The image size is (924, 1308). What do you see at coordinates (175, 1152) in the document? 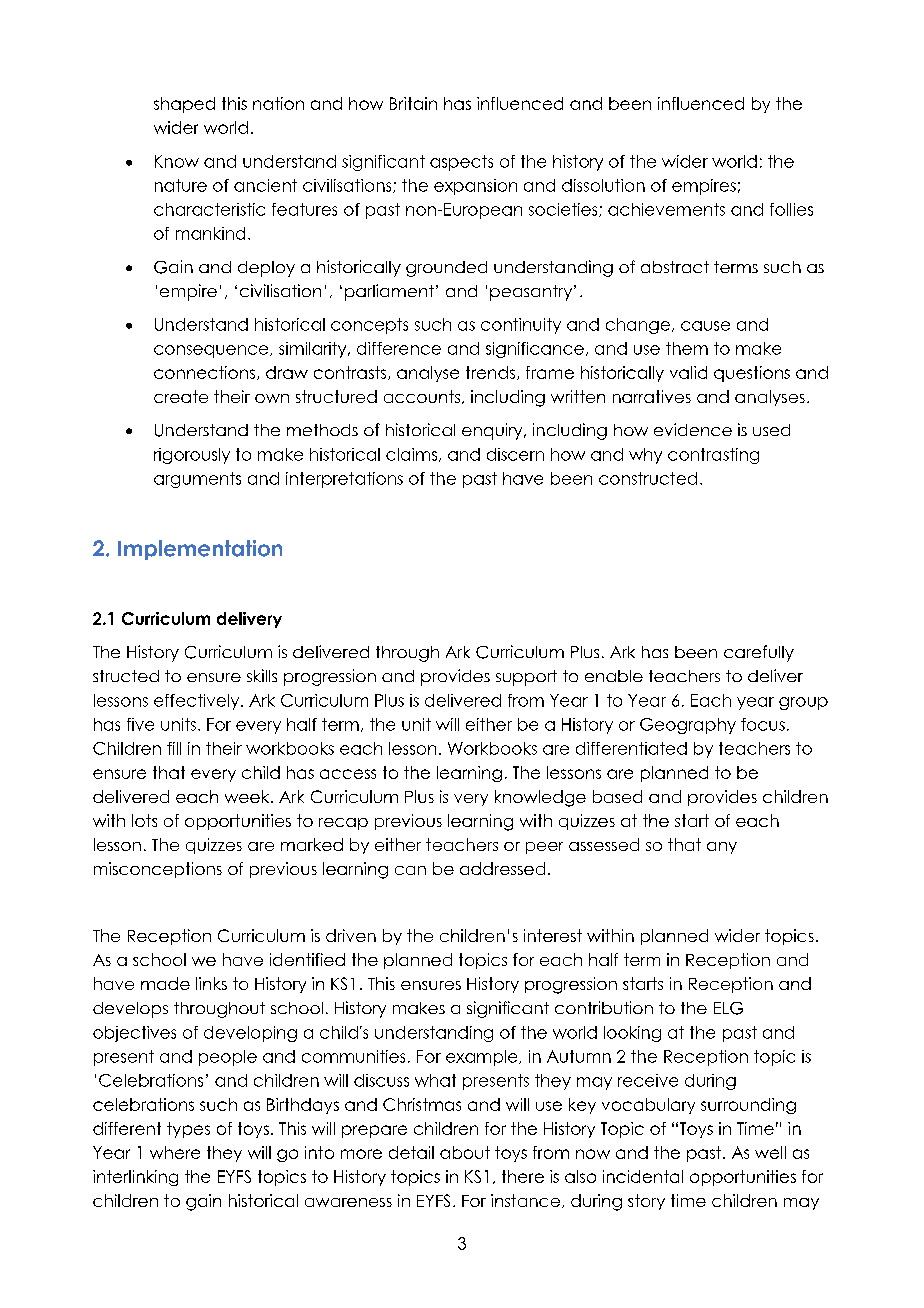
I see `where` at bounding box center [175, 1152].
